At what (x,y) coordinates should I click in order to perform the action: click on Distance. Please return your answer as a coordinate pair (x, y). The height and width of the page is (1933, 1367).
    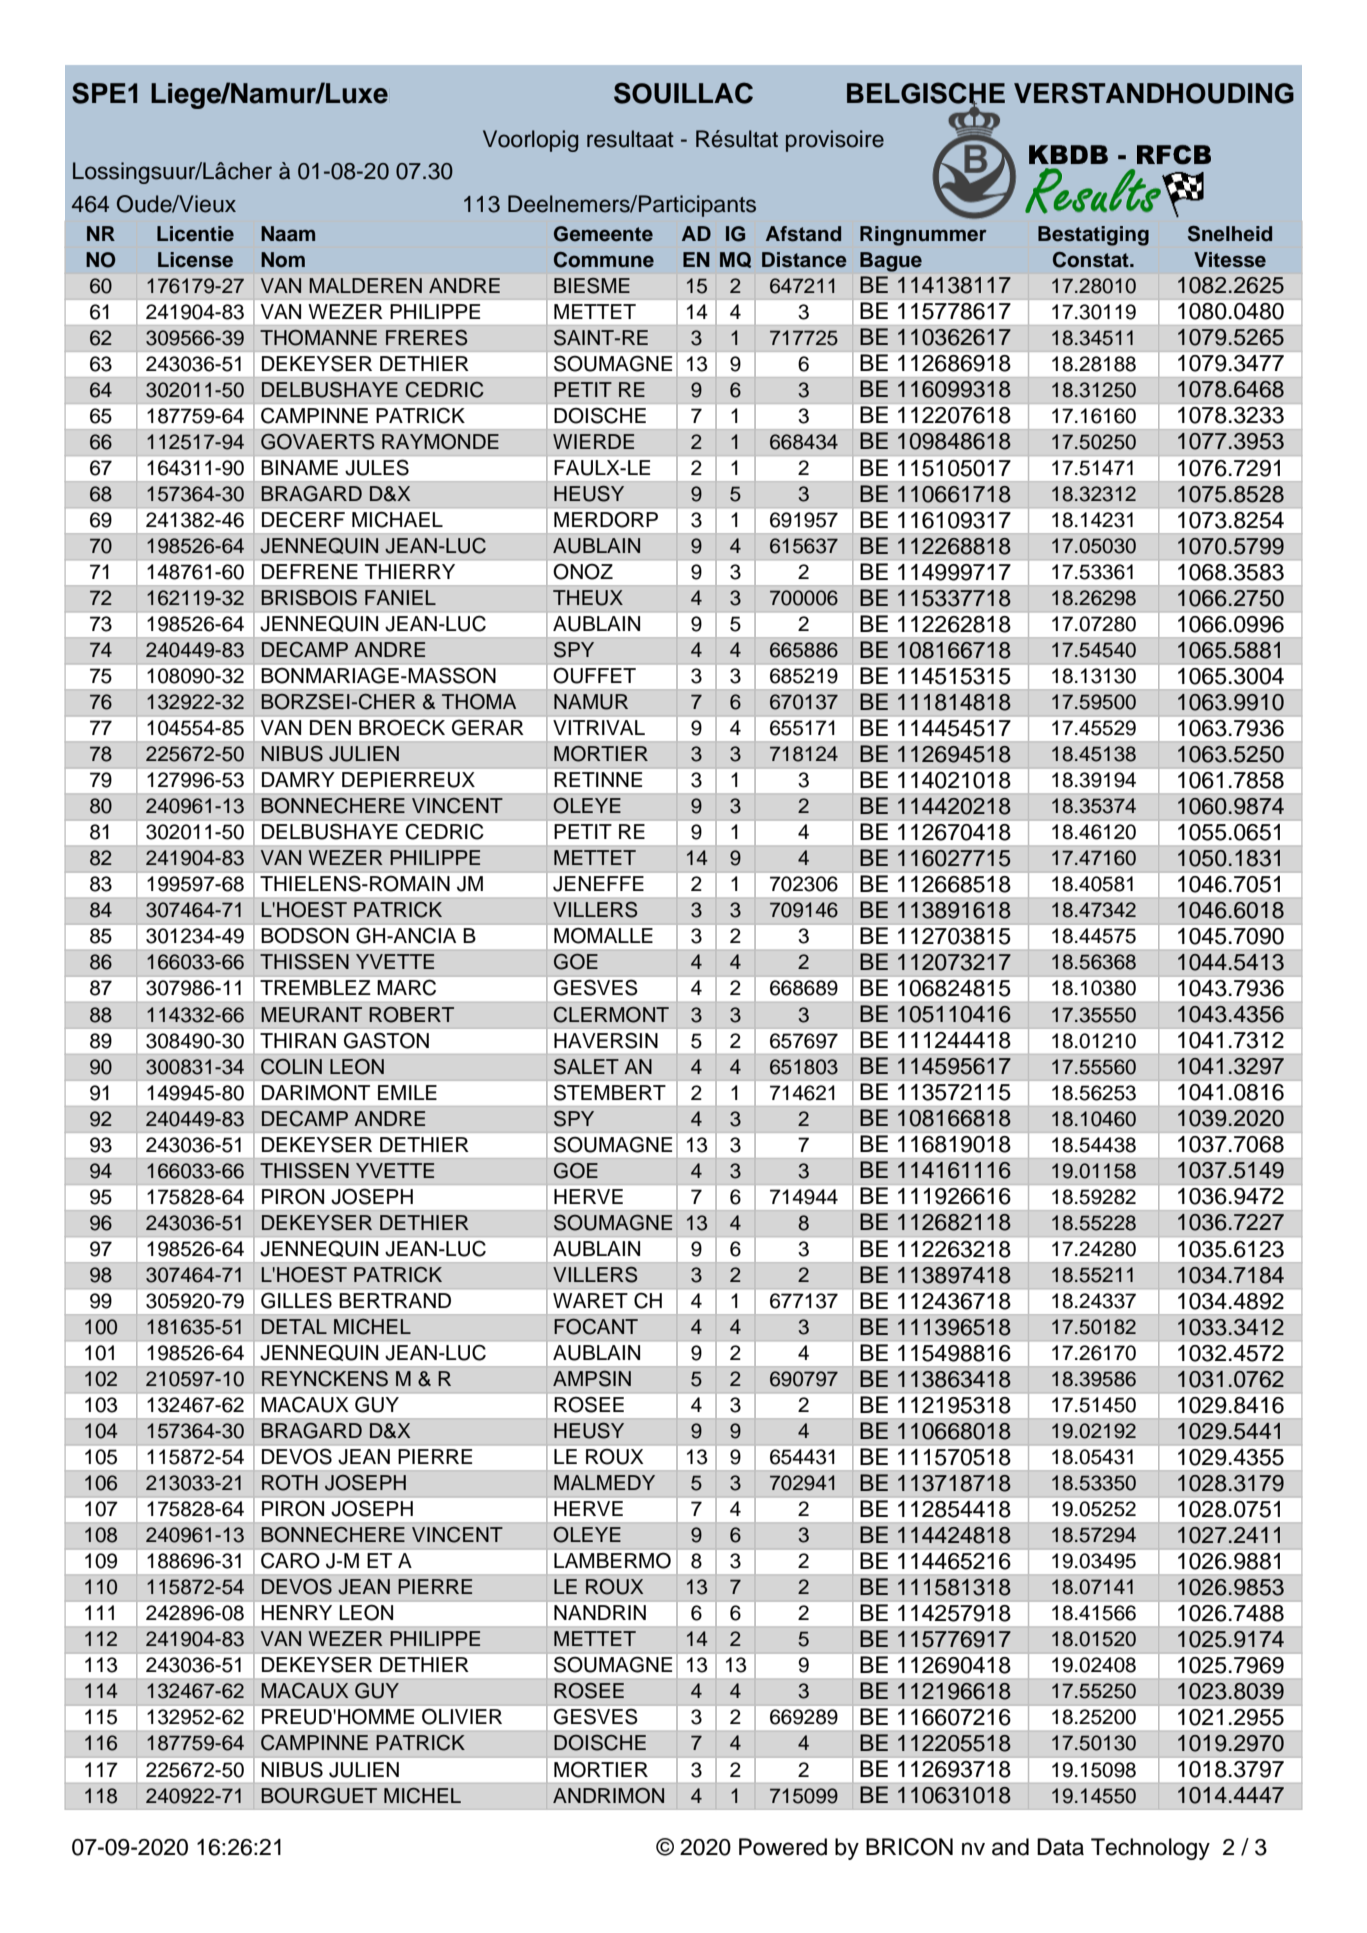
    Looking at the image, I should click on (804, 260).
